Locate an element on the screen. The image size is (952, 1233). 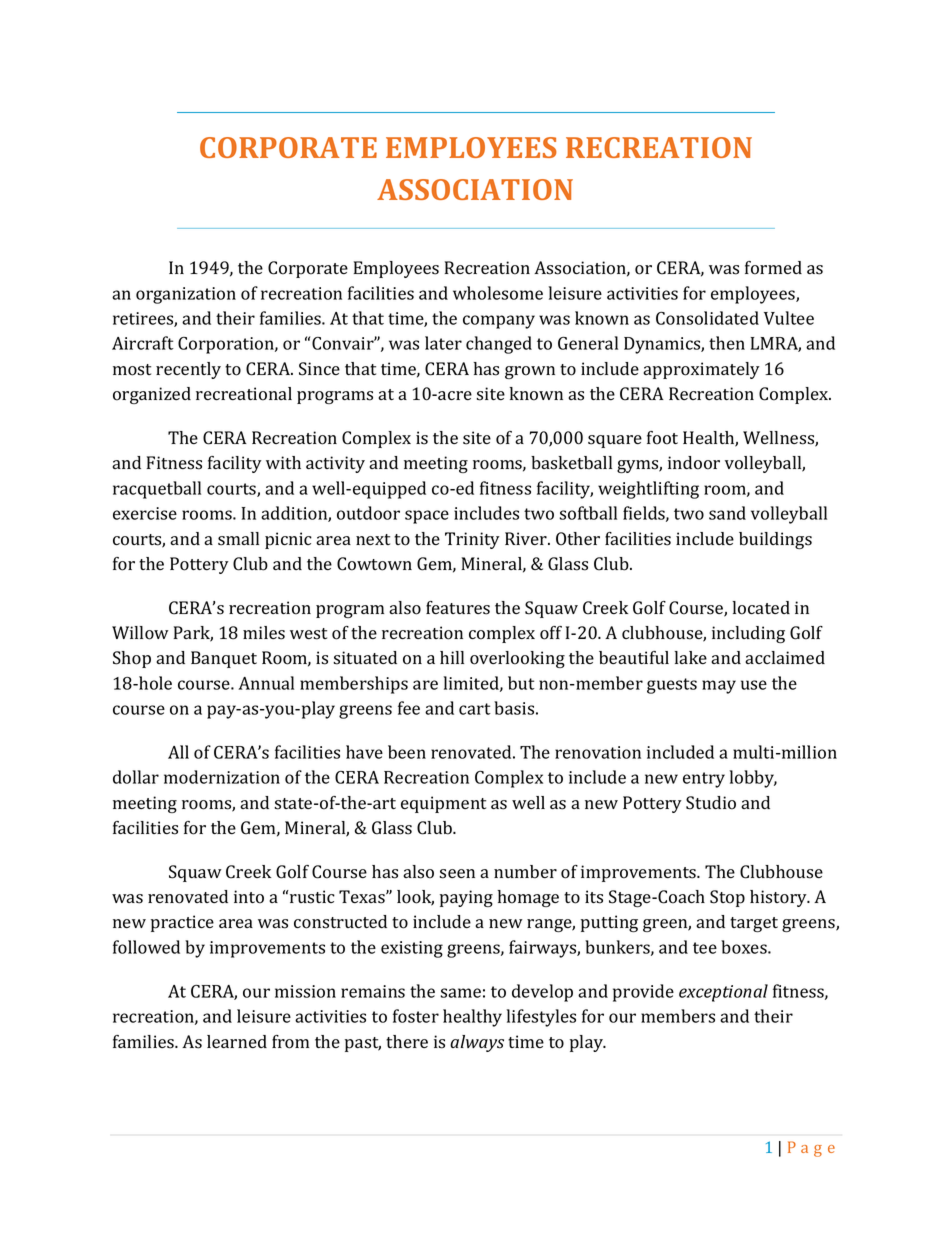
hill is located at coordinates (452, 657).
